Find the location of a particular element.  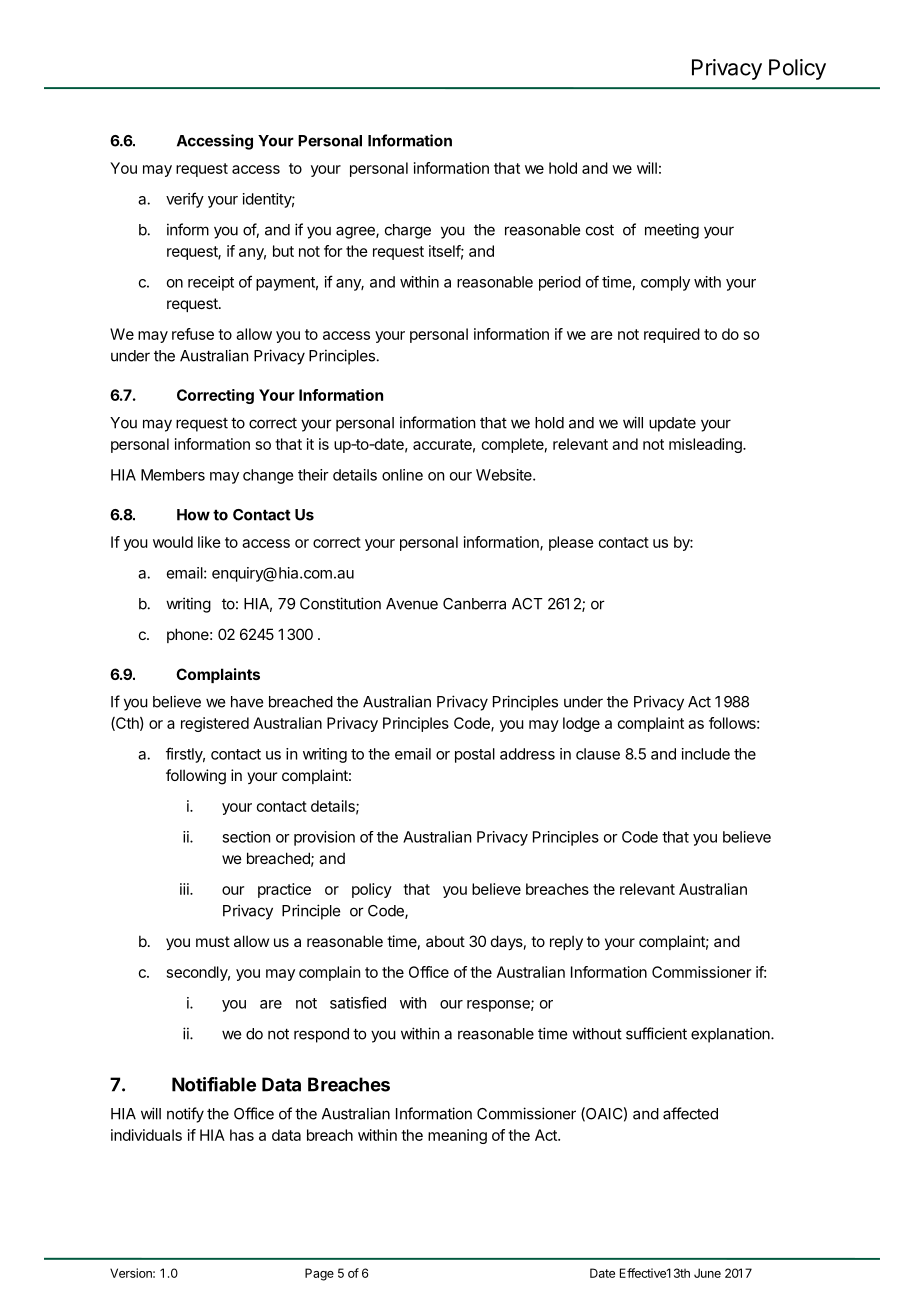

meaning is located at coordinates (457, 1136).
